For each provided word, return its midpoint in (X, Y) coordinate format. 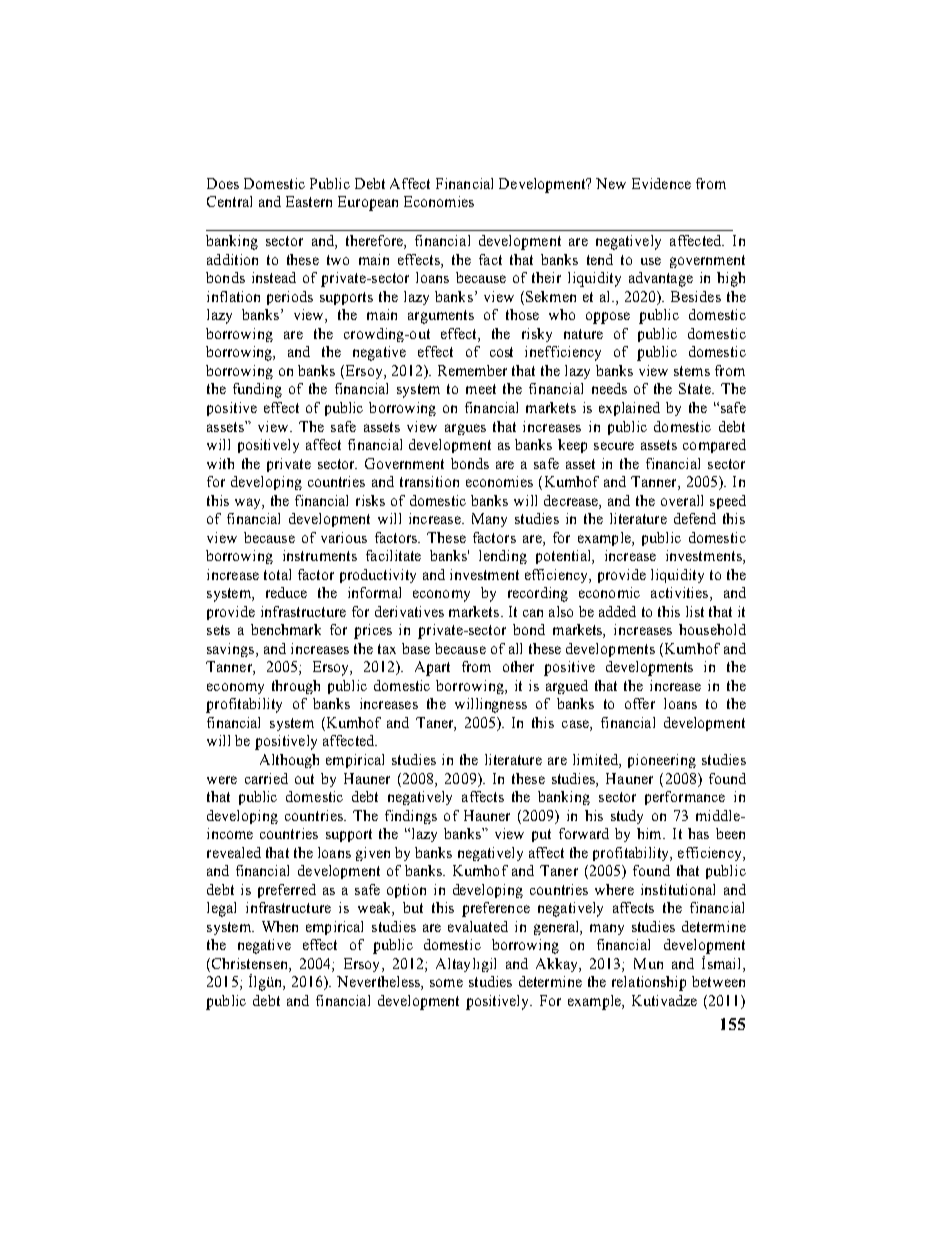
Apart (432, 668)
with (220, 463)
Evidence (661, 183)
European (368, 203)
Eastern (309, 201)
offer (640, 703)
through (296, 687)
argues (465, 429)
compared (714, 446)
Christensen (251, 963)
